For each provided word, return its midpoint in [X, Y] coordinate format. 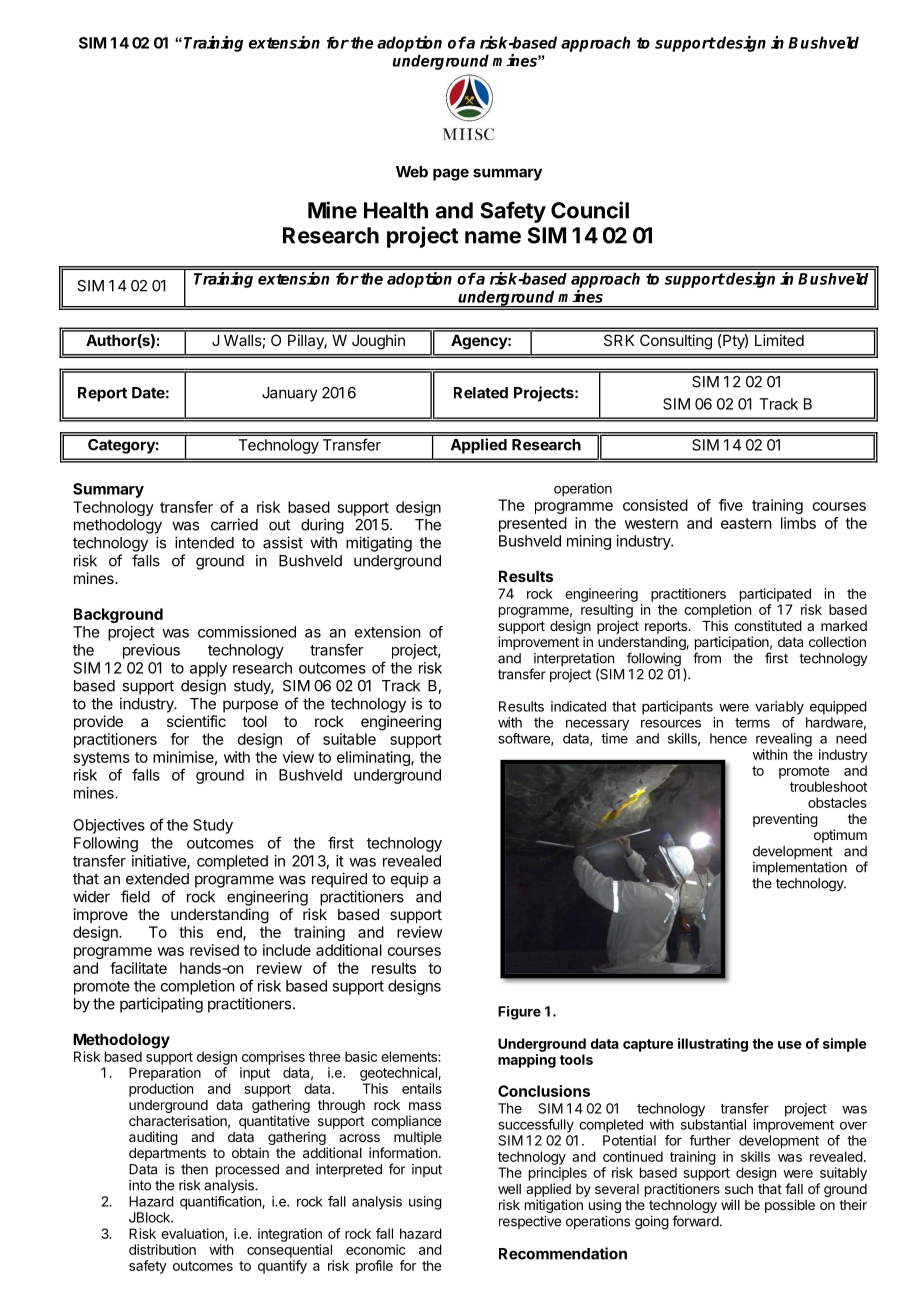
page [451, 174]
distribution [162, 1249]
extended [157, 879]
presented [533, 524]
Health [396, 210]
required [339, 880]
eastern [746, 523]
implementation [800, 868]
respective [530, 1222]
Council [590, 210]
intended [204, 542]
